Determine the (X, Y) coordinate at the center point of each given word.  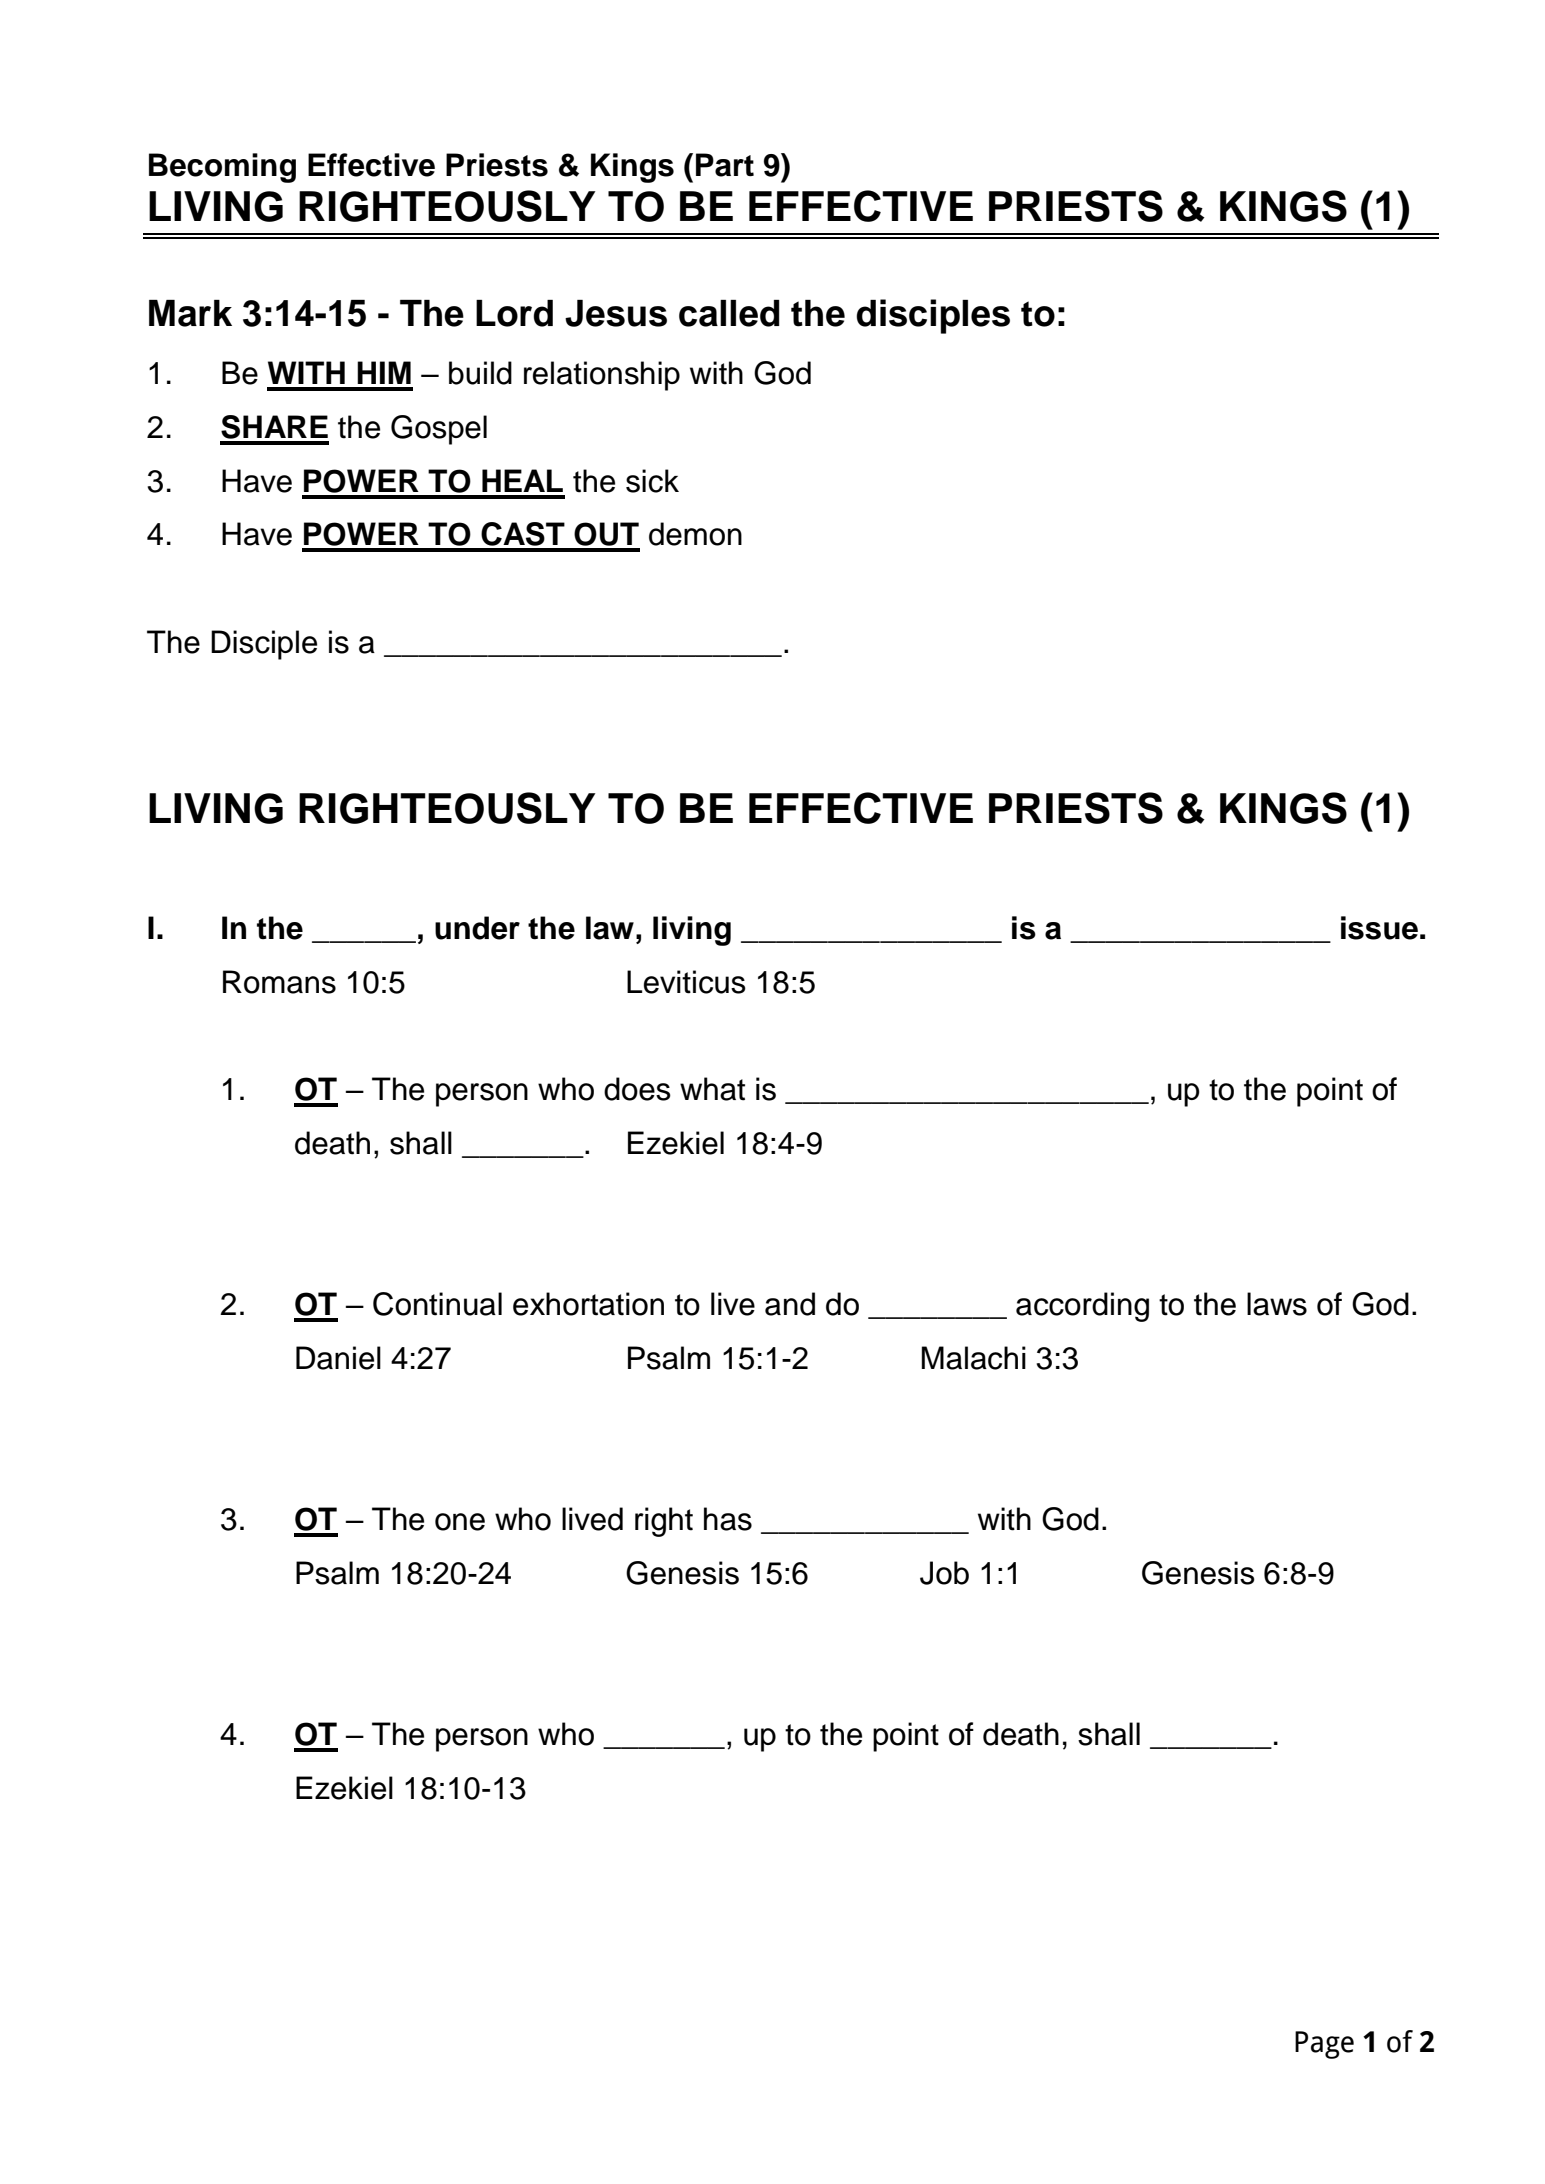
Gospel (439, 430)
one (460, 1522)
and (790, 1304)
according (1082, 1307)
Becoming (222, 168)
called (729, 313)
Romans (279, 982)
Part (725, 165)
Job (944, 1573)
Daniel (338, 1358)
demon (695, 534)
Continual (437, 1304)
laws (1277, 1304)
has (728, 1519)
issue (1379, 928)
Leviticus (686, 982)
